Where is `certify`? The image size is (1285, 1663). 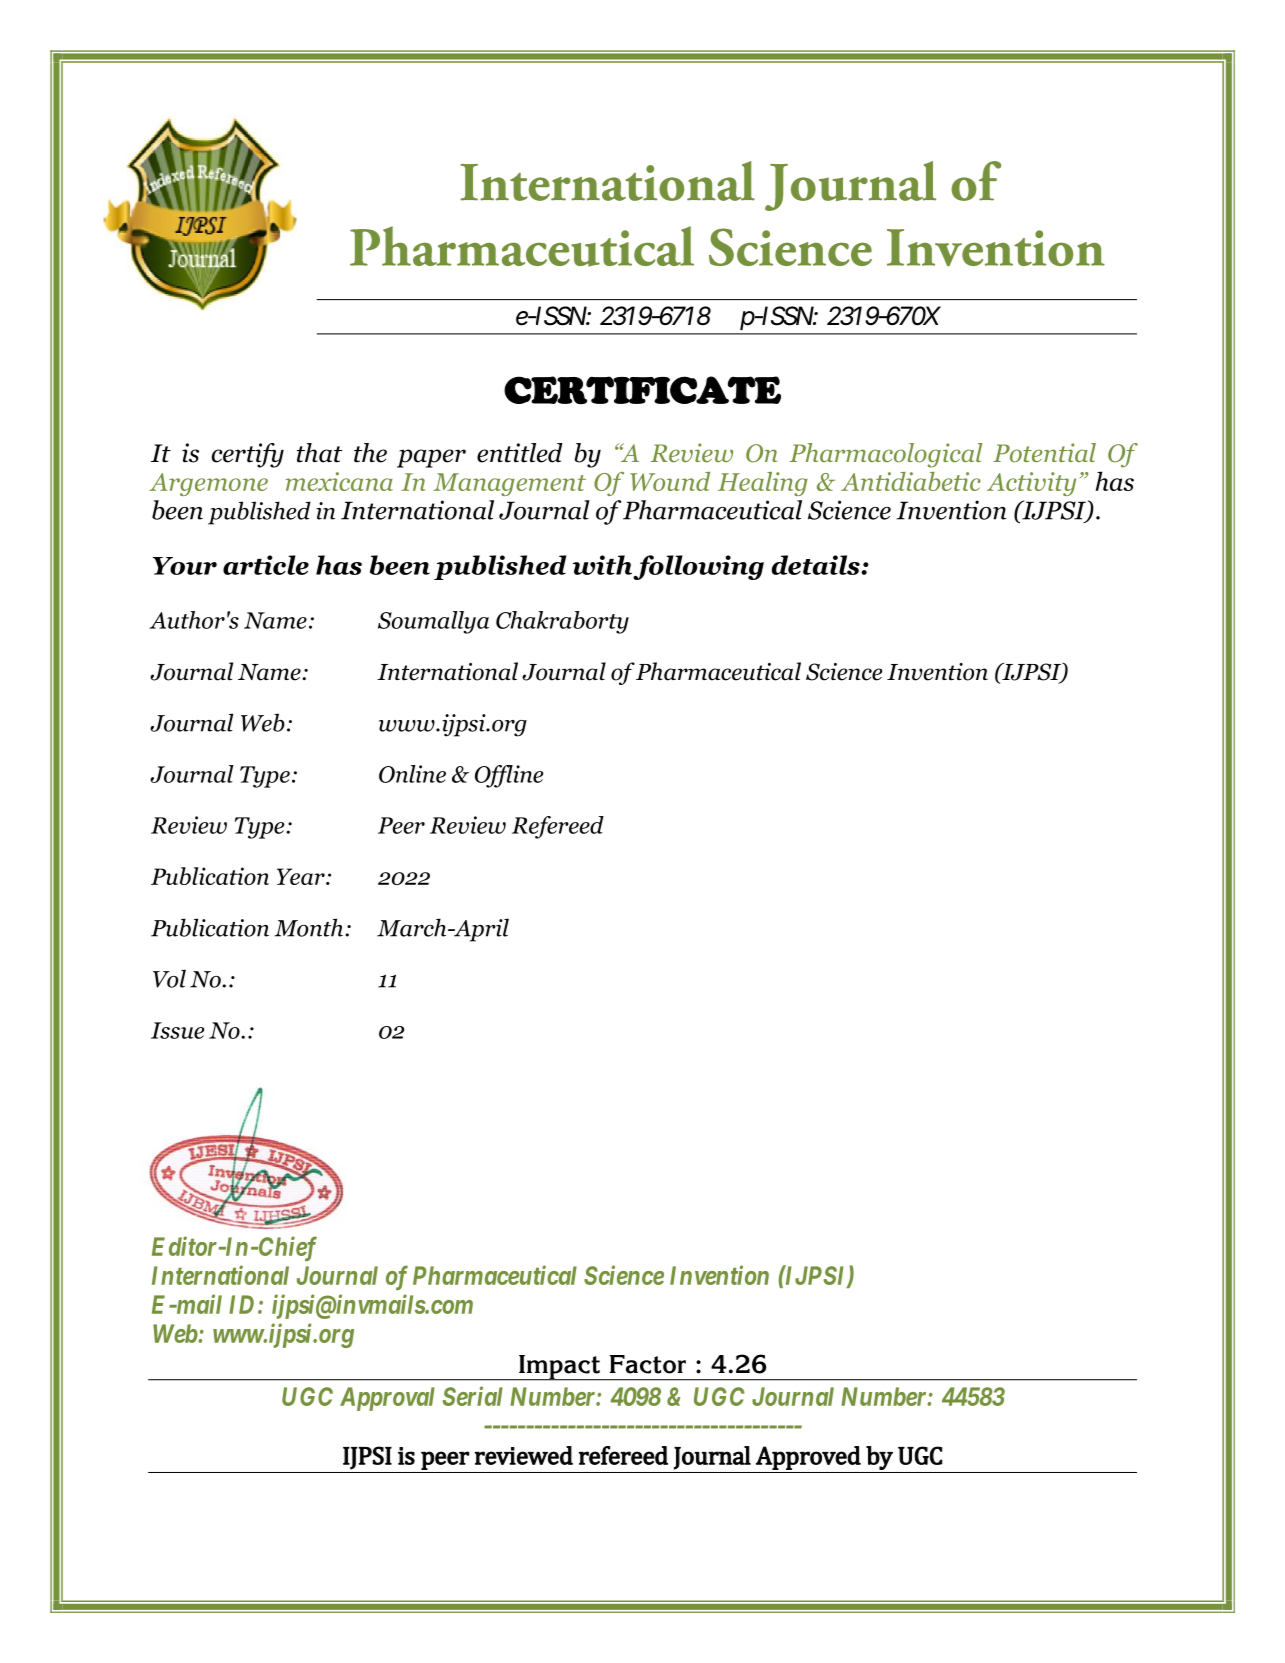
certify is located at coordinates (248, 455).
